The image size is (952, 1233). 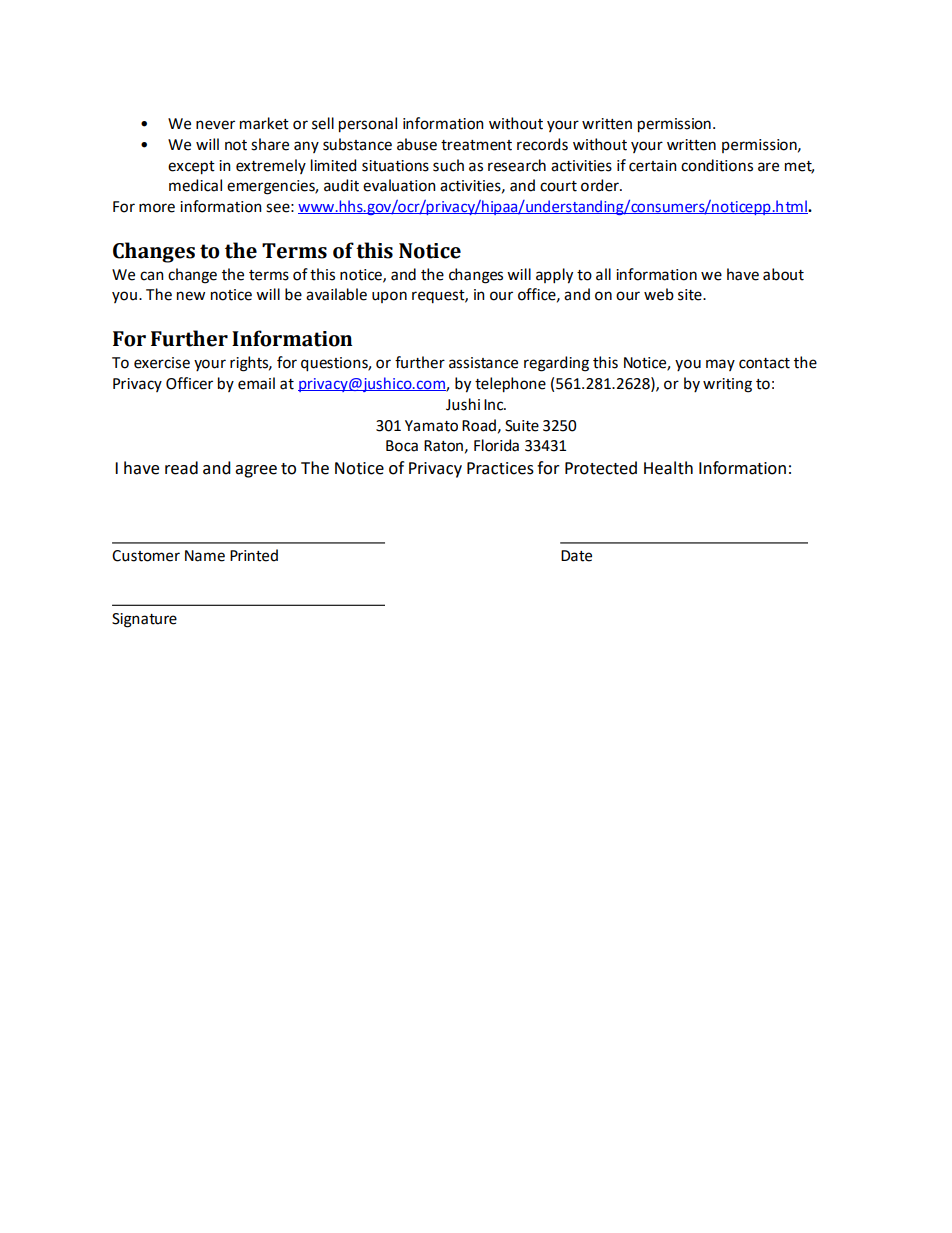 I want to click on email, so click(x=256, y=383).
